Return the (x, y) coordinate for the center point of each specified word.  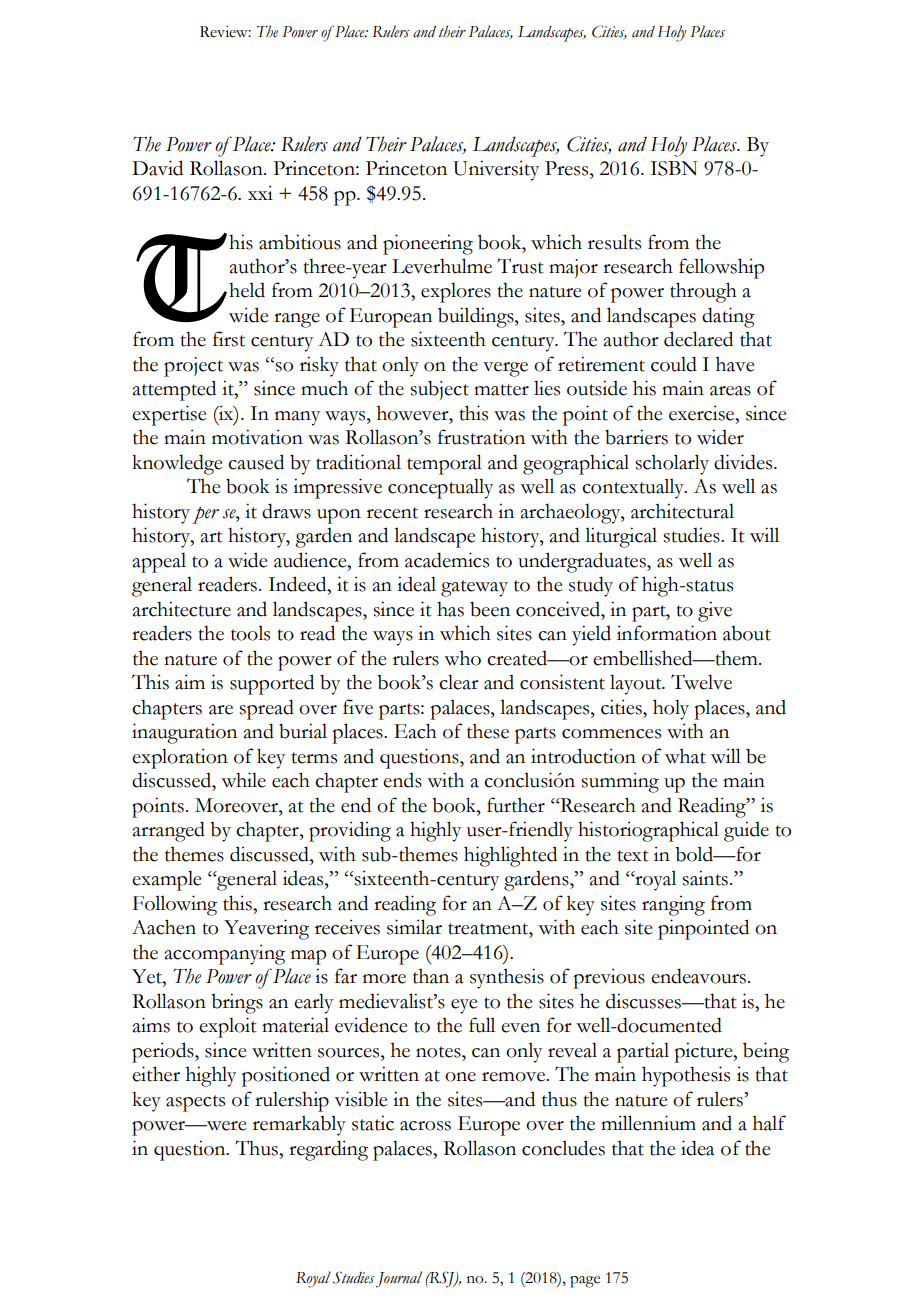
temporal (444, 464)
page (585, 1282)
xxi (260, 192)
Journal (399, 1279)
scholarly (672, 464)
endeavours (698, 976)
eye (464, 1006)
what (685, 756)
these (488, 731)
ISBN (673, 168)
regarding (328, 1150)
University (496, 170)
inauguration (184, 733)
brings (237, 1003)
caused (256, 462)
